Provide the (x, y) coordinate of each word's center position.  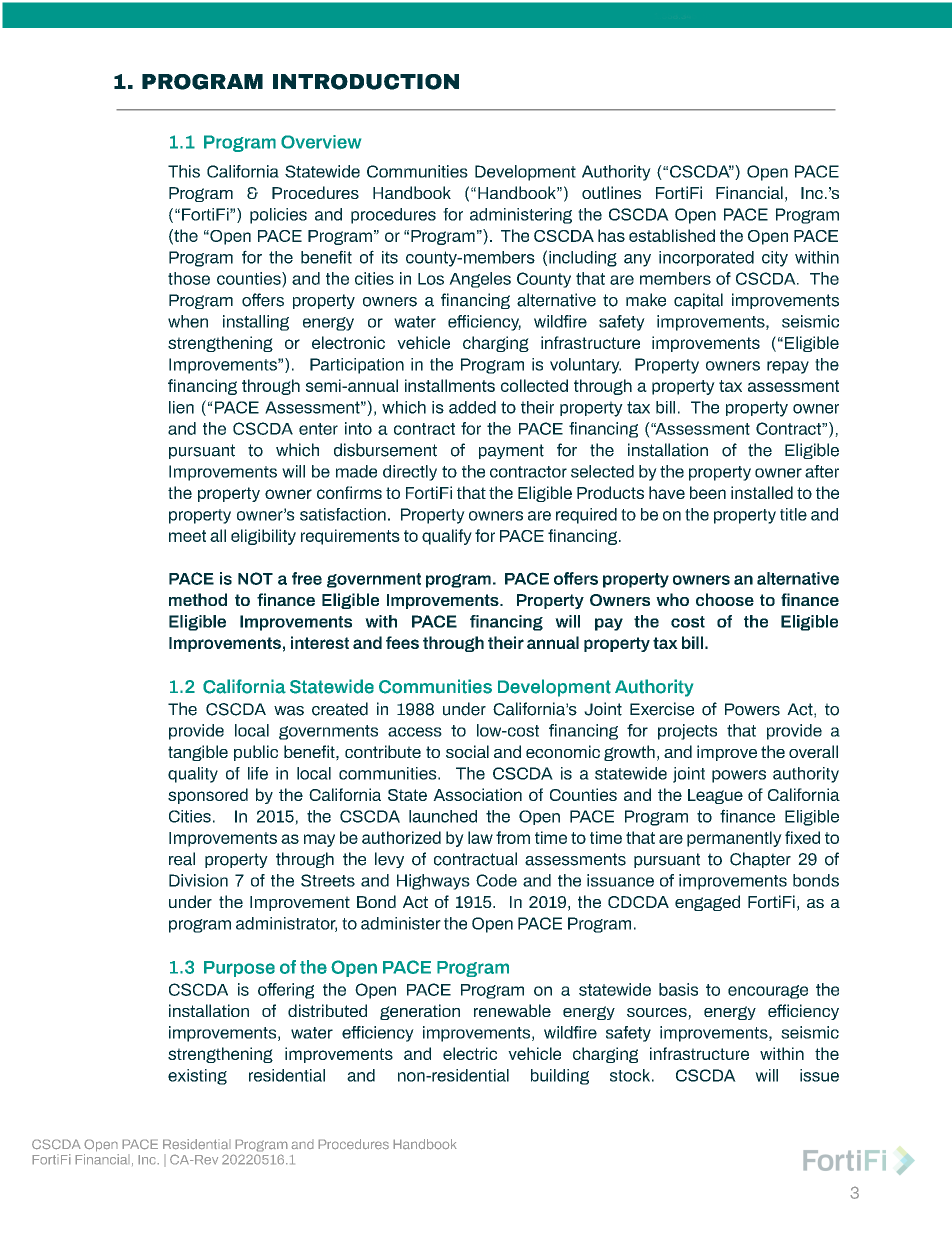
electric (470, 1053)
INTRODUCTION (366, 82)
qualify (447, 537)
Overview (321, 142)
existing (197, 1077)
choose (725, 599)
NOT (255, 578)
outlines (611, 192)
